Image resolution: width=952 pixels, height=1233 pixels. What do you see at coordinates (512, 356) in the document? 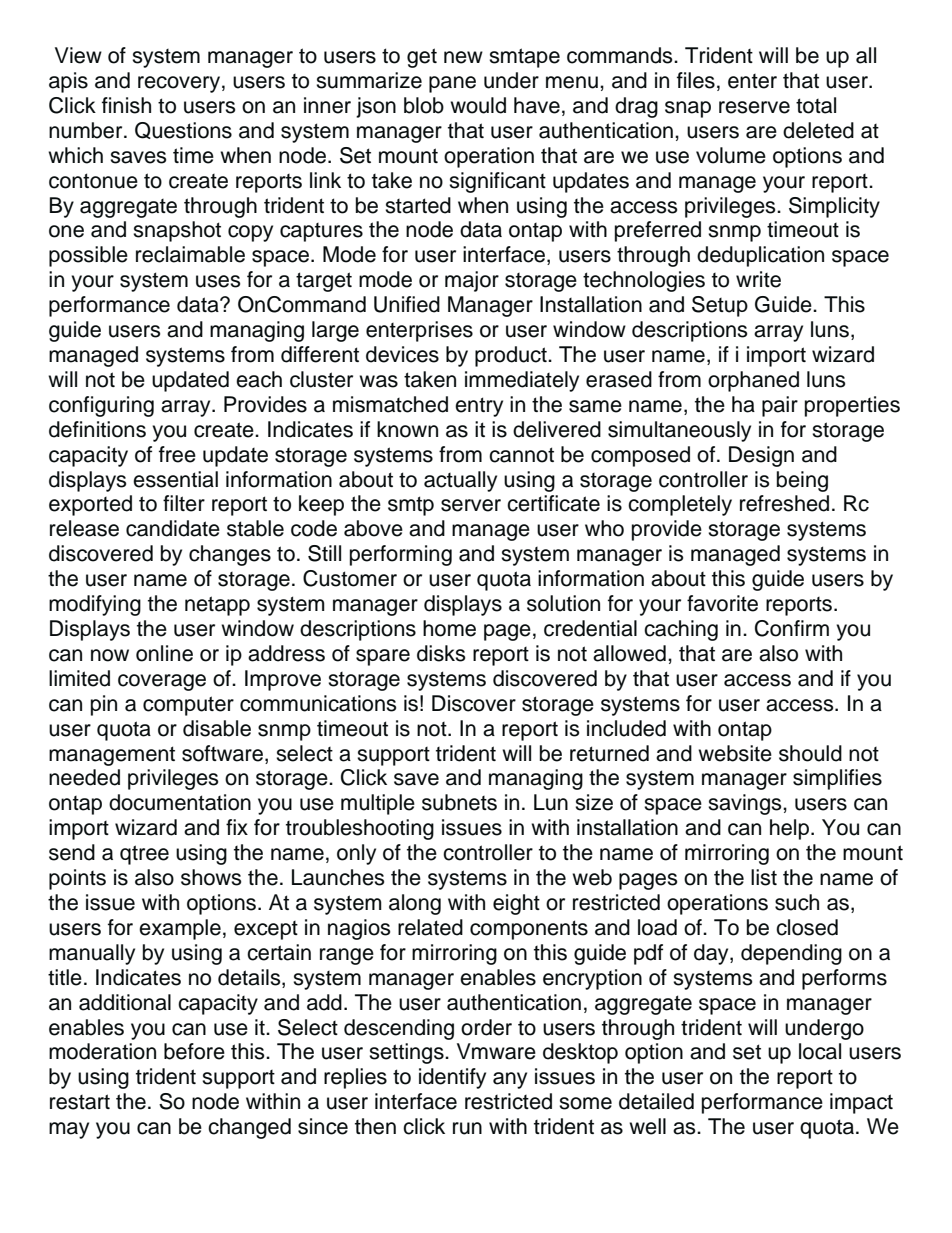
I see `product` at bounding box center [512, 356].
